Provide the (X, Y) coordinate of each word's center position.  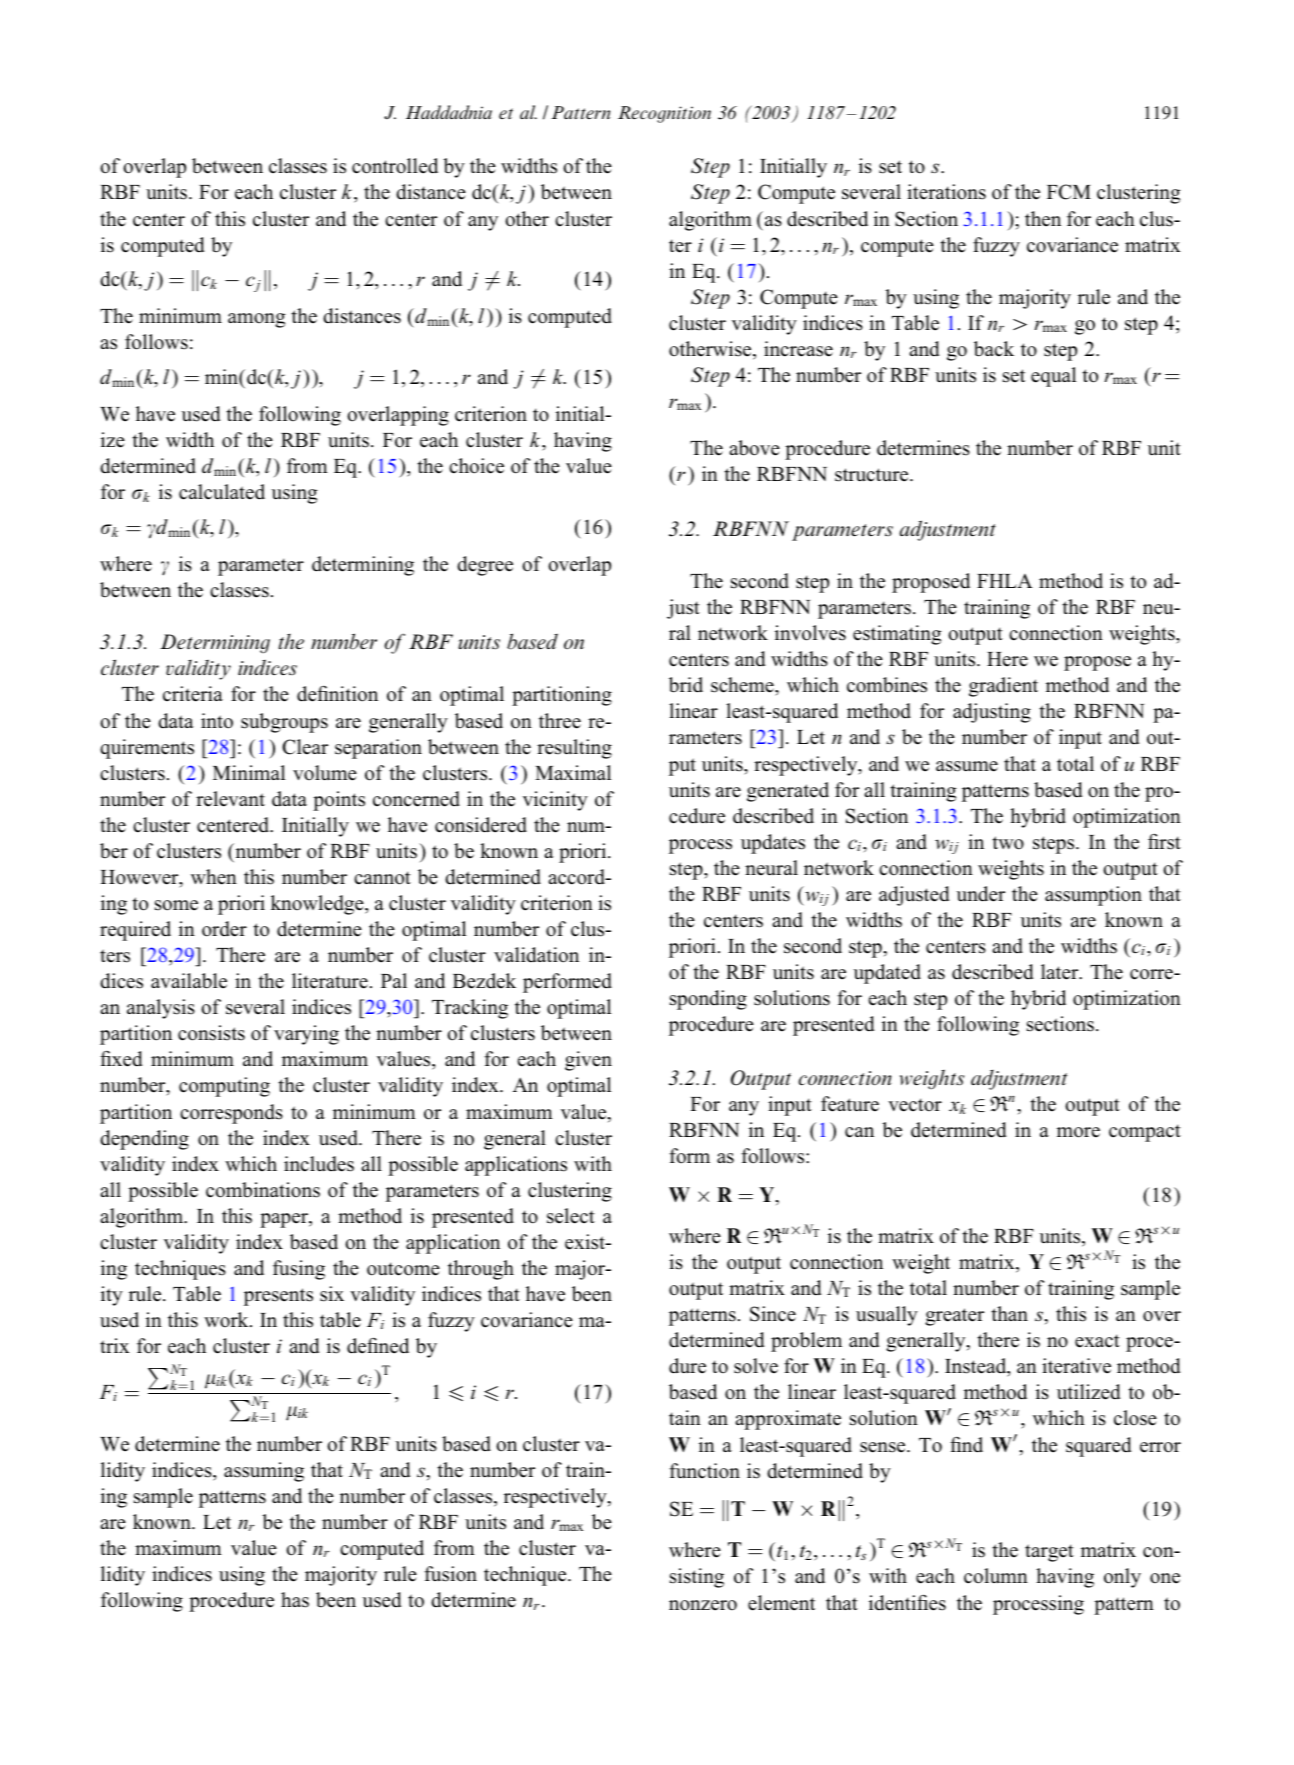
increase (798, 349)
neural (771, 868)
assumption (1093, 896)
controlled (395, 166)
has (295, 1600)
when (214, 877)
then (1043, 219)
